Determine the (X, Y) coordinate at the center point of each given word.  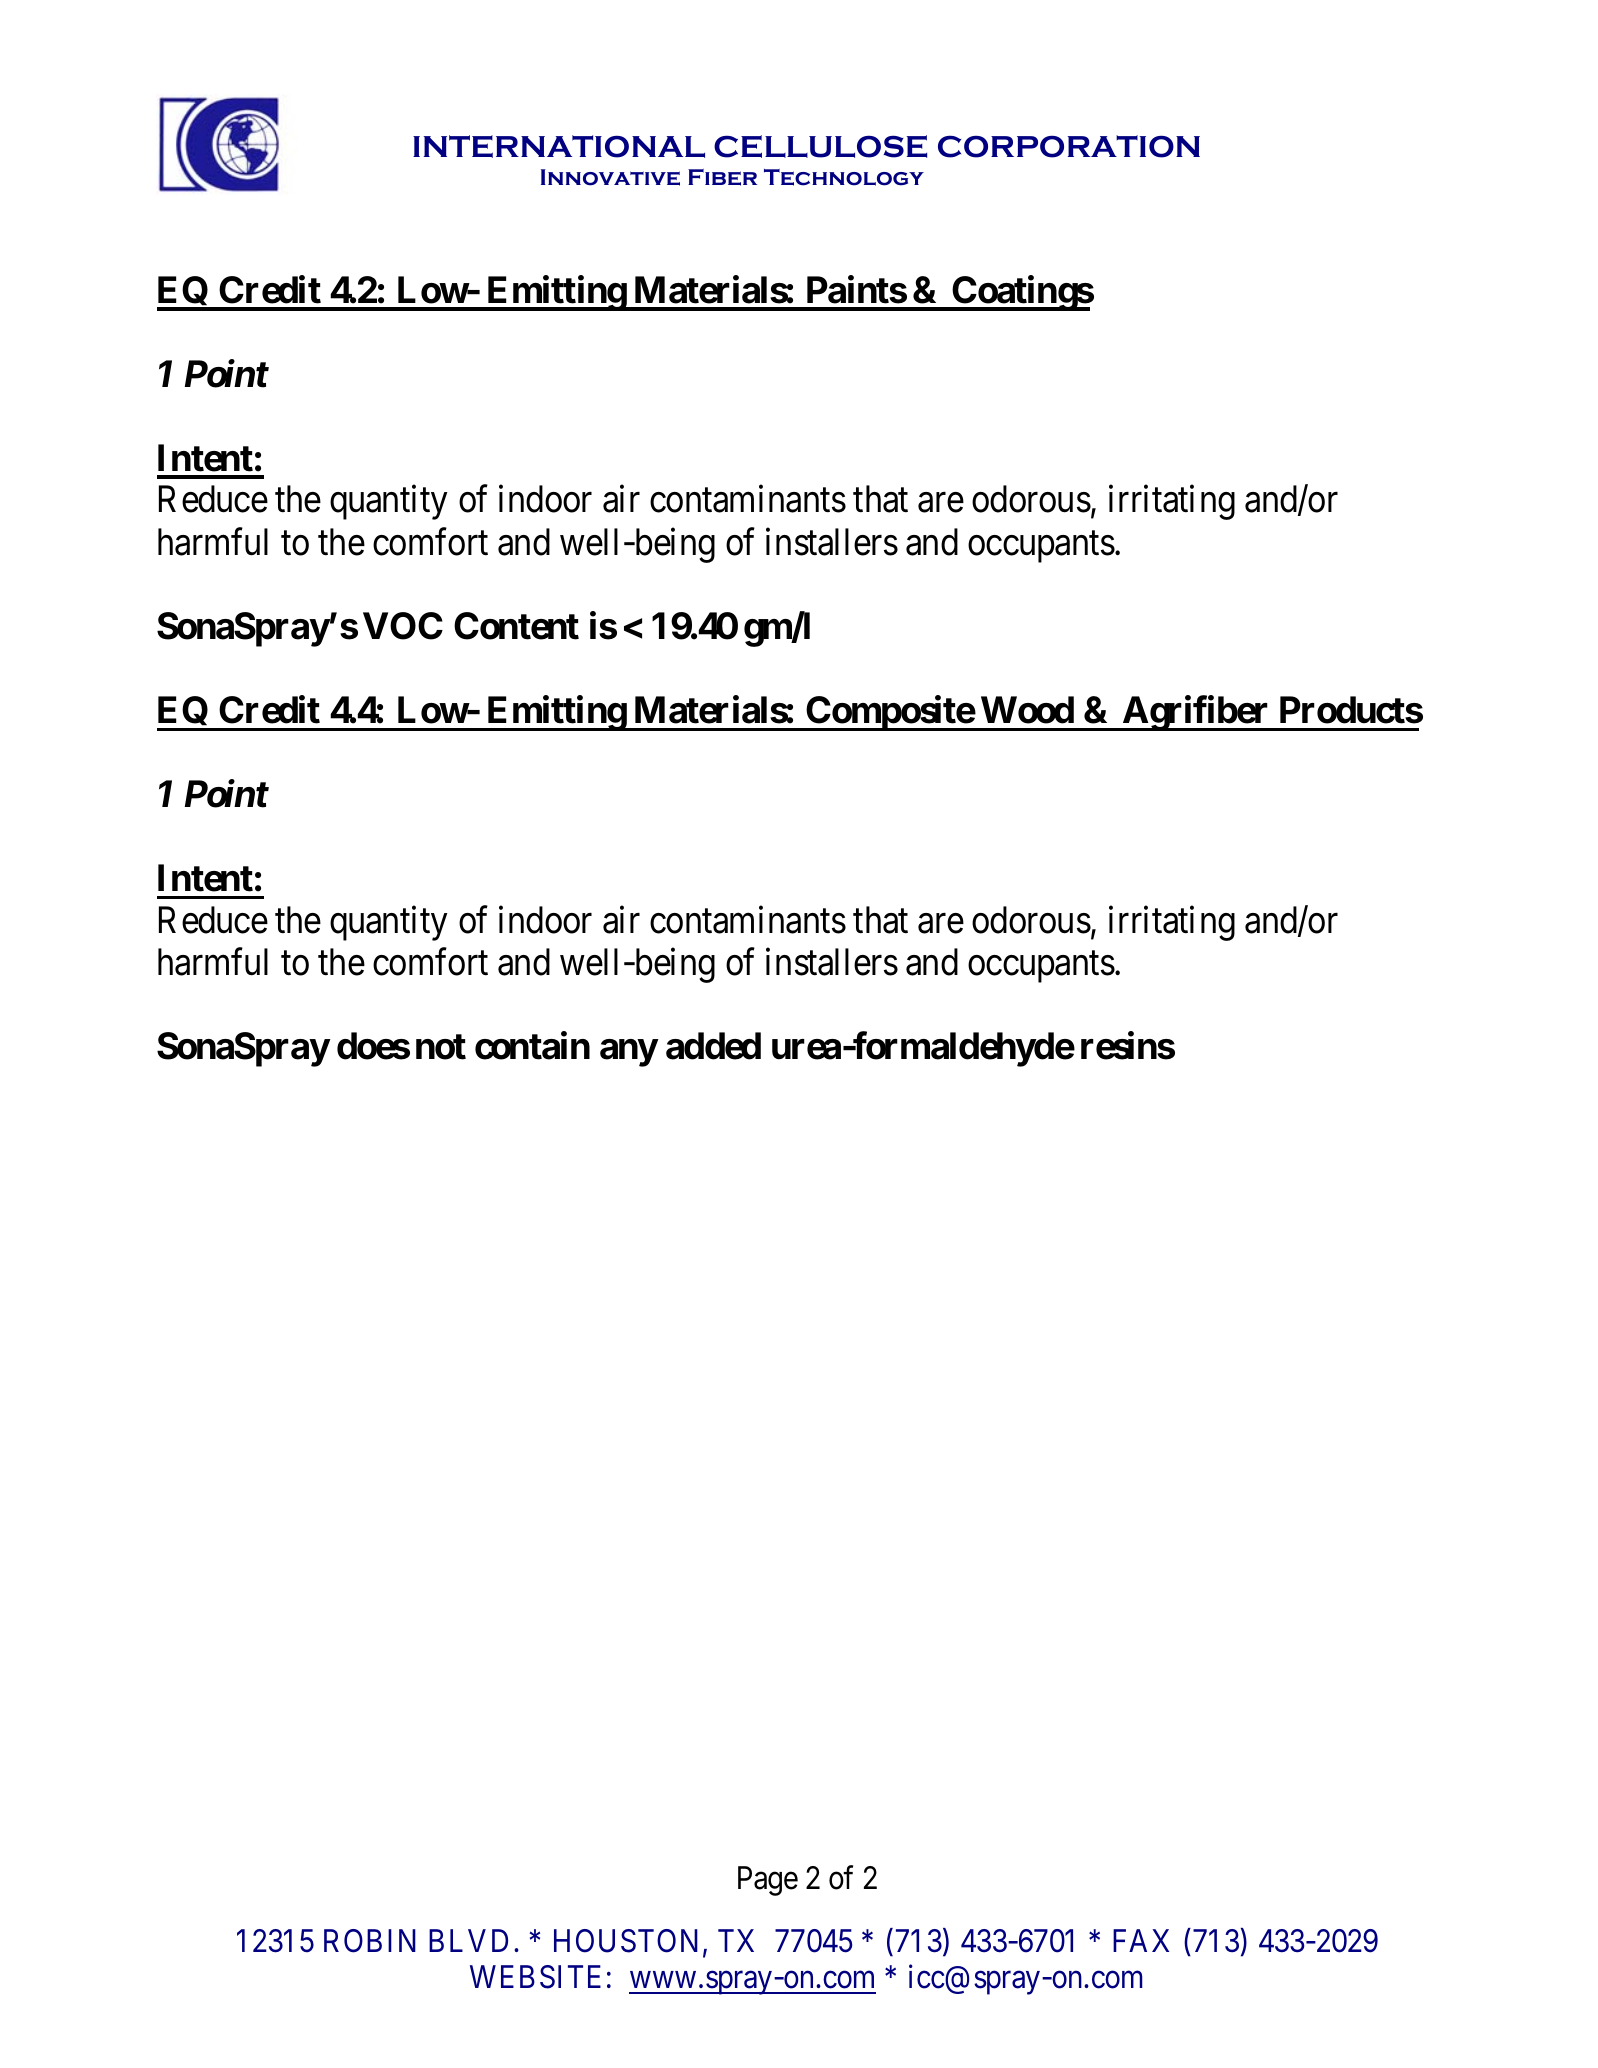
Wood (1027, 710)
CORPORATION (1069, 146)
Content (516, 626)
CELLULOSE (820, 146)
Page (768, 1881)
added (713, 1046)
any (629, 1053)
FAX (1141, 1940)
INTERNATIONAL (559, 146)
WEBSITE (535, 1977)
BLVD (468, 1940)
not (441, 1047)
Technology (844, 177)
